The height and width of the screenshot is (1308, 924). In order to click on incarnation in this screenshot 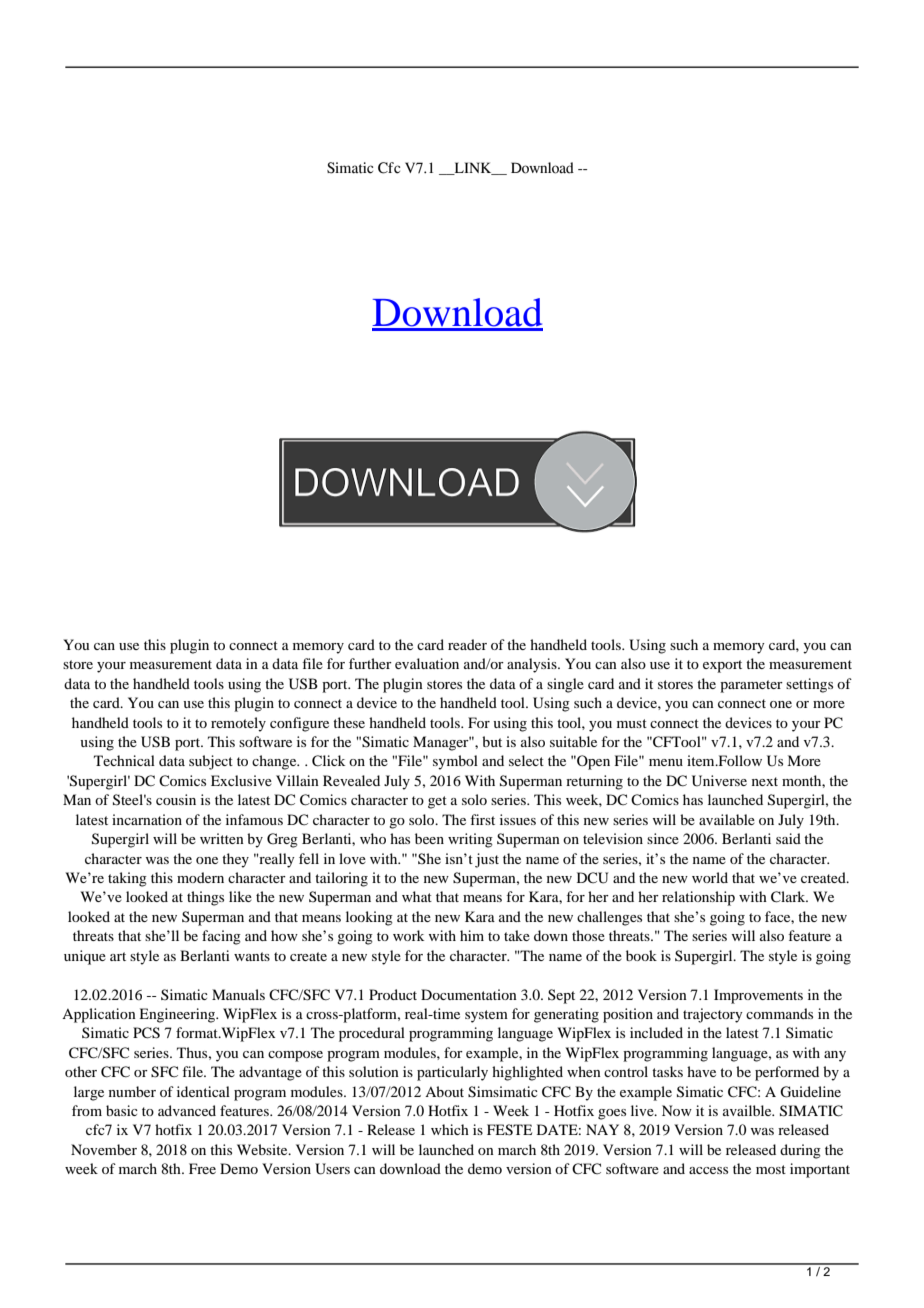, I will do `click(147, 819)`.
